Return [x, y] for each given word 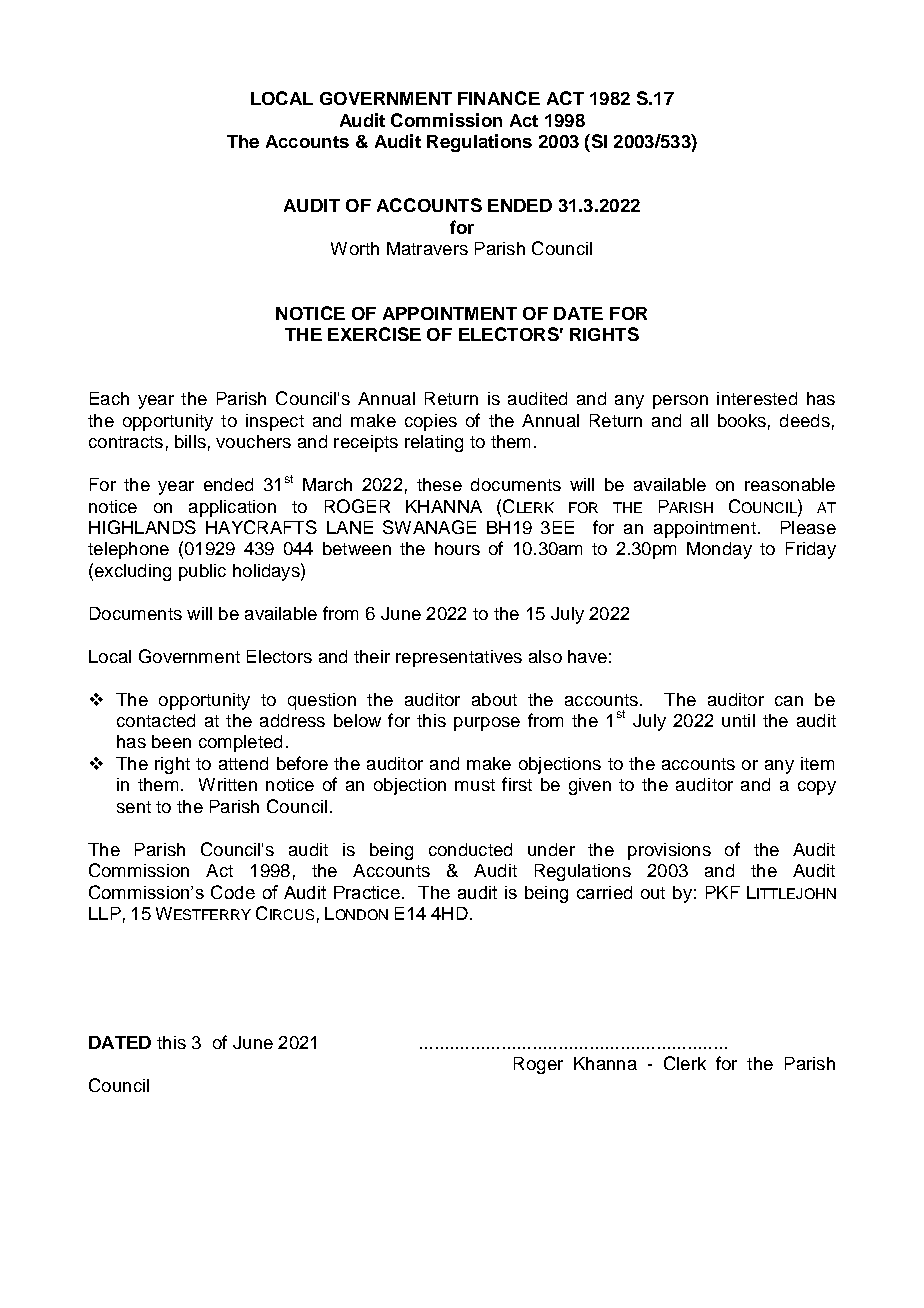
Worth [355, 248]
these [439, 484]
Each [109, 398]
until [738, 720]
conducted [470, 849]
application [232, 508]
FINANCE [499, 98]
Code [233, 892]
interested [757, 398]
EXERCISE [374, 334]
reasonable [790, 484]
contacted [156, 720]
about [494, 699]
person [680, 402]
